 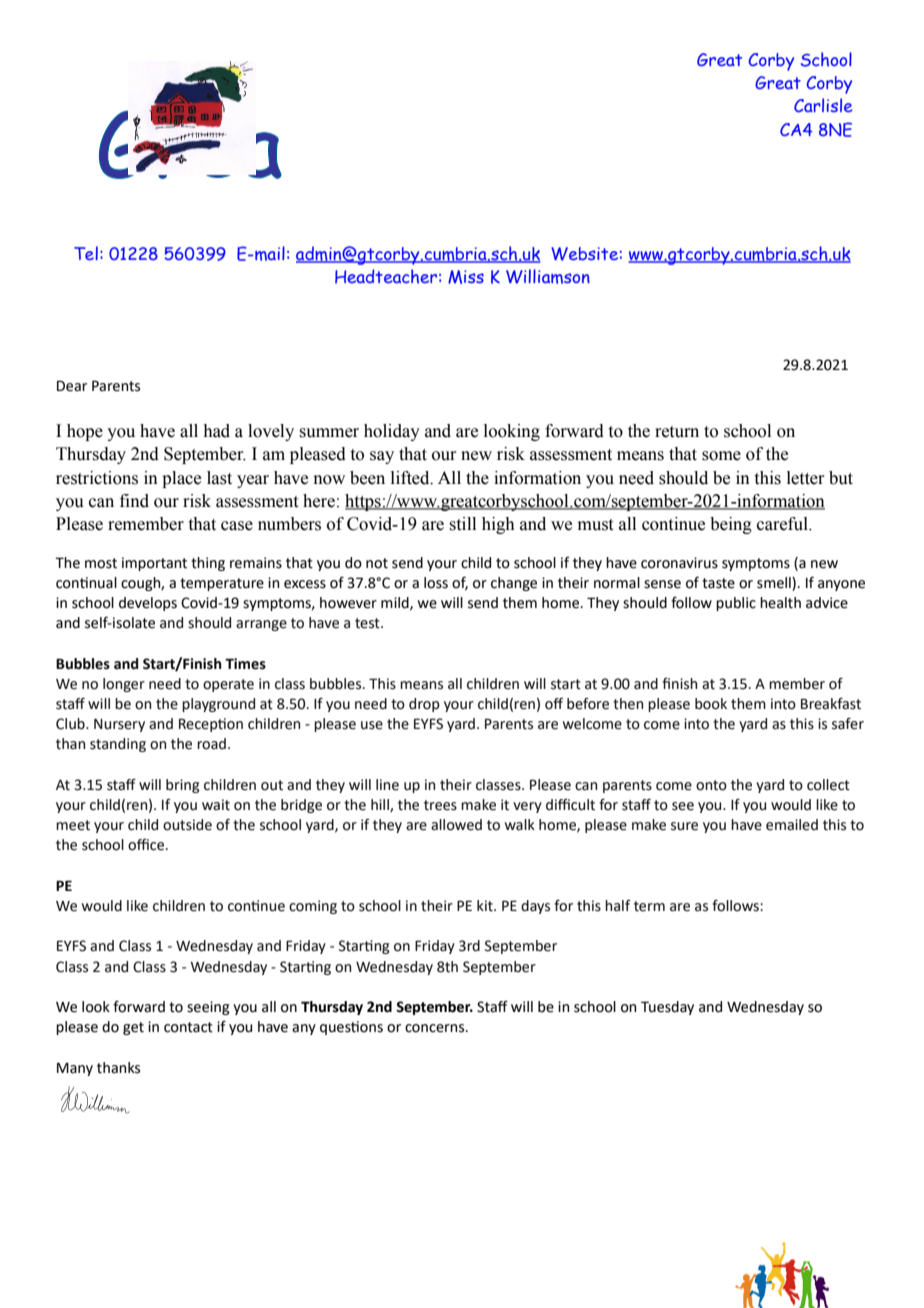 I want to click on Tel, so click(x=86, y=253).
